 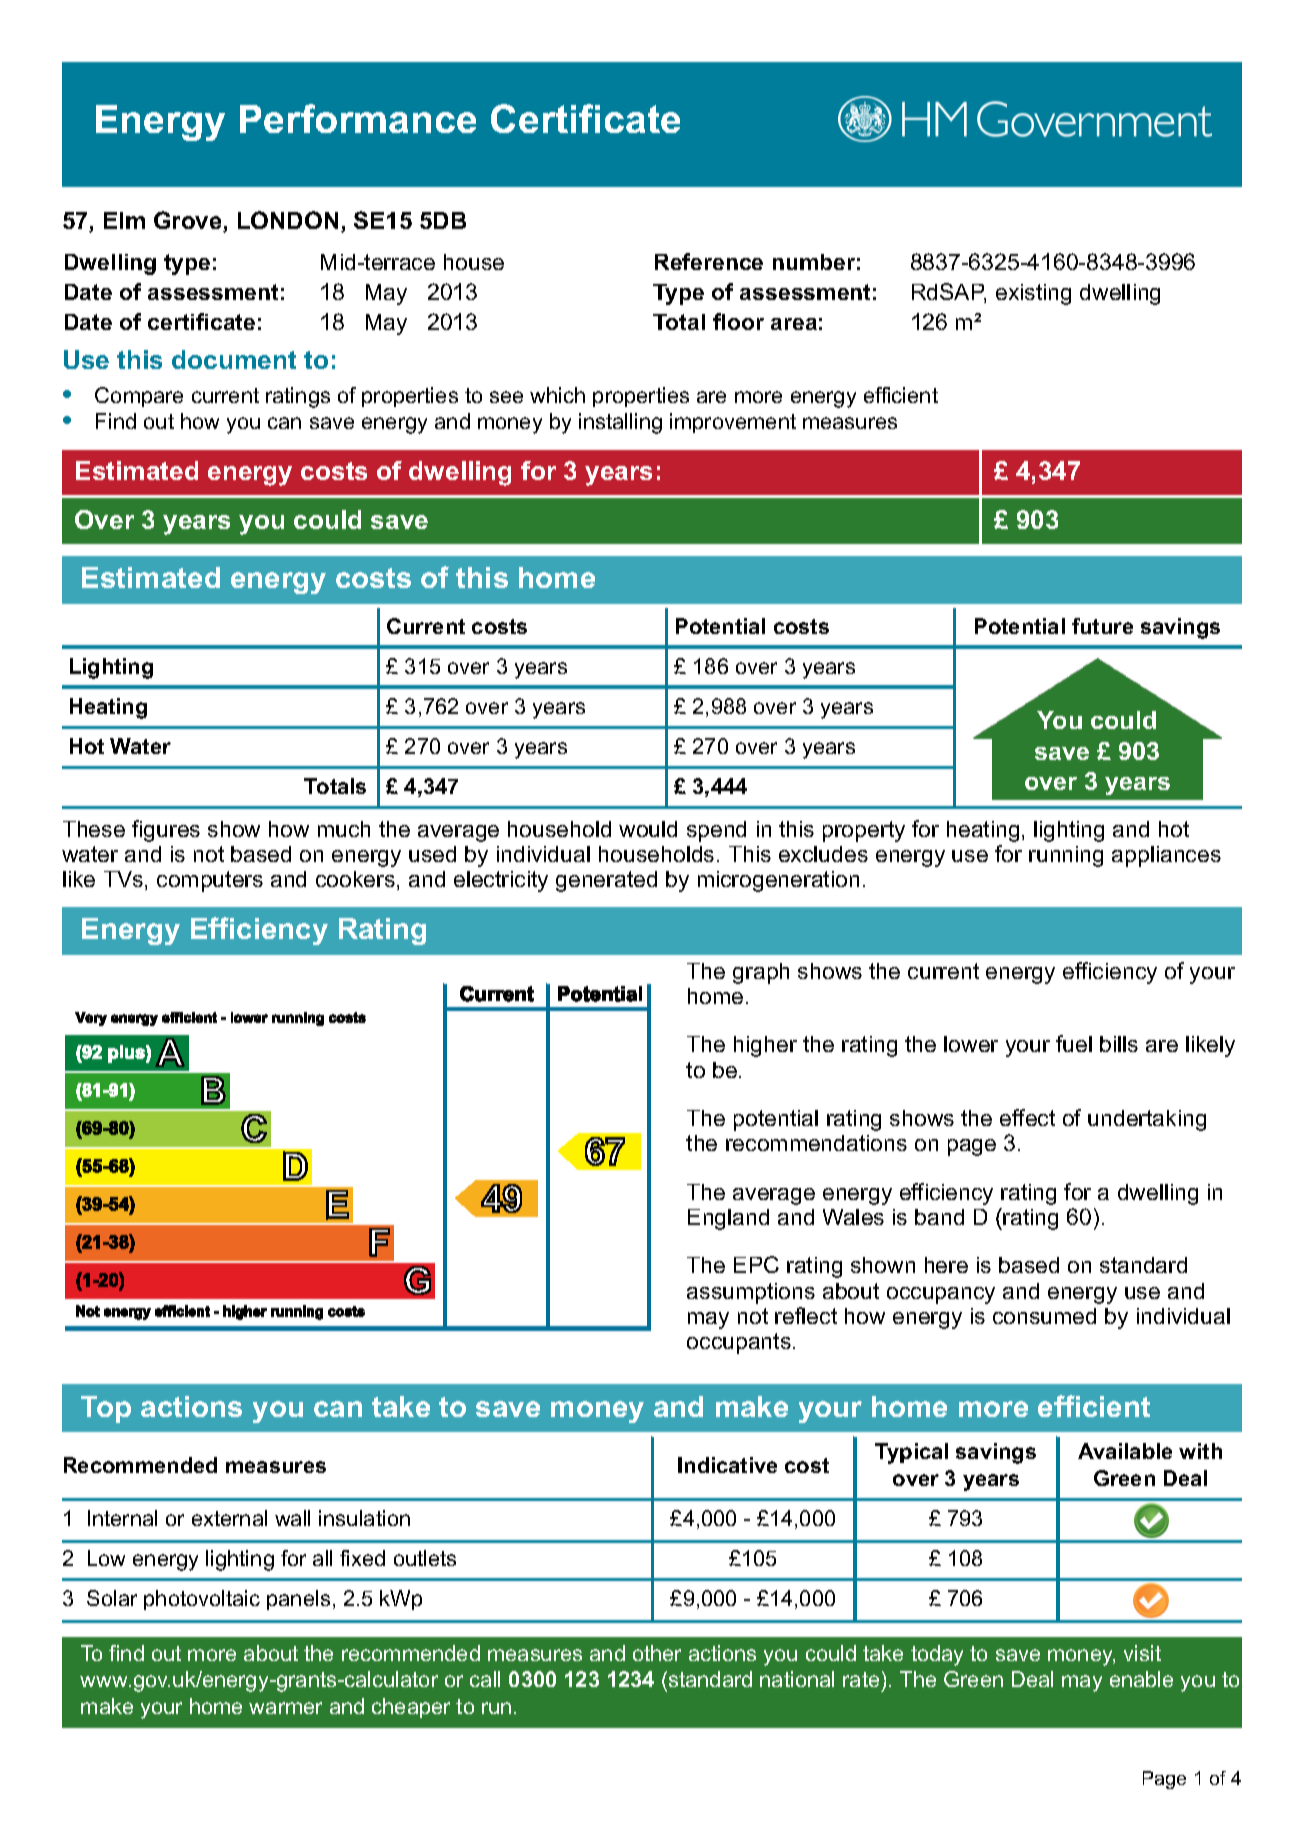 I want to click on would, so click(x=648, y=829).
